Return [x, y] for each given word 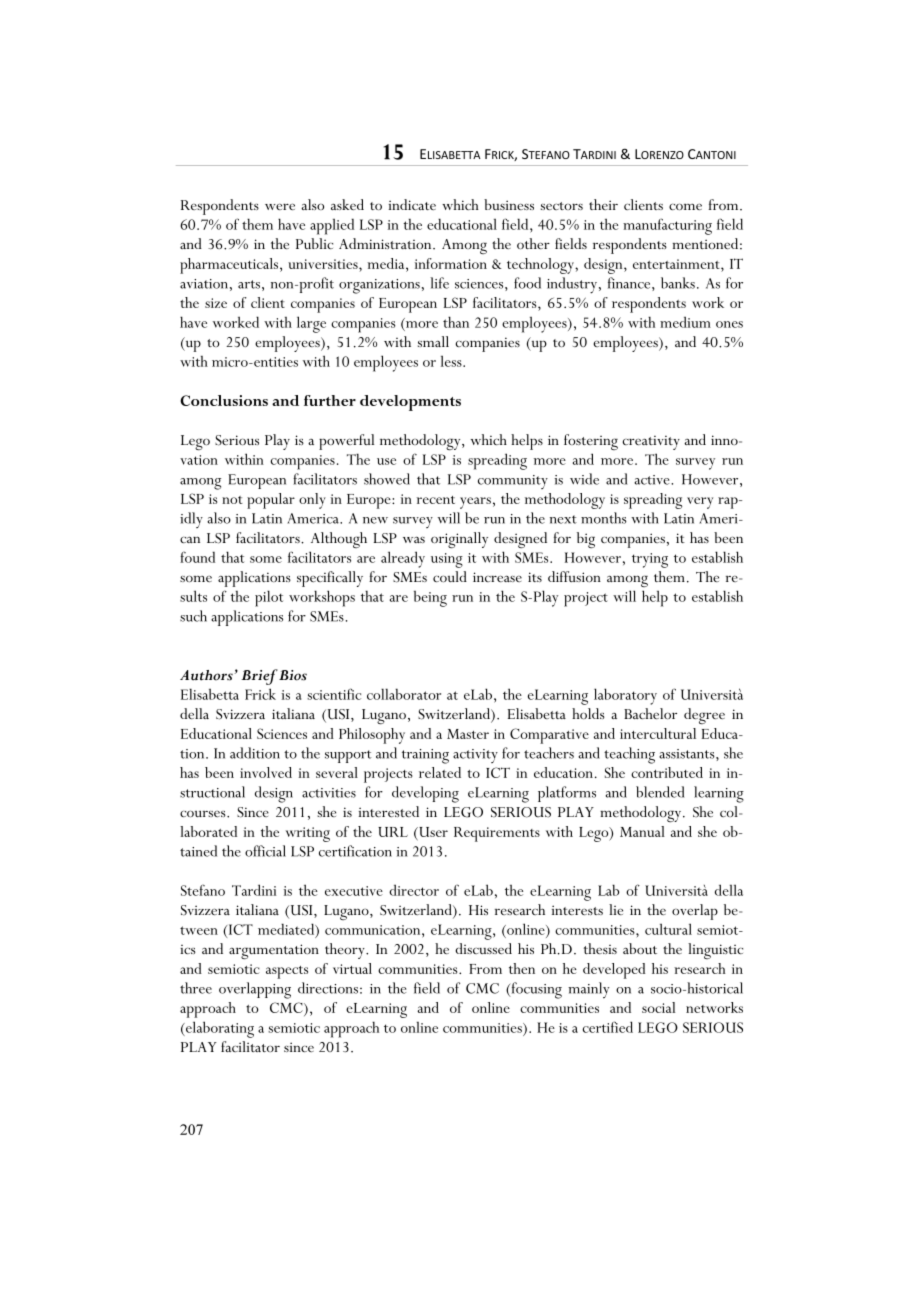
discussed [483, 948]
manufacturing [667, 226]
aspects [287, 972]
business [509, 204]
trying [650, 560]
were [280, 206]
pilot [269, 598]
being [430, 599]
